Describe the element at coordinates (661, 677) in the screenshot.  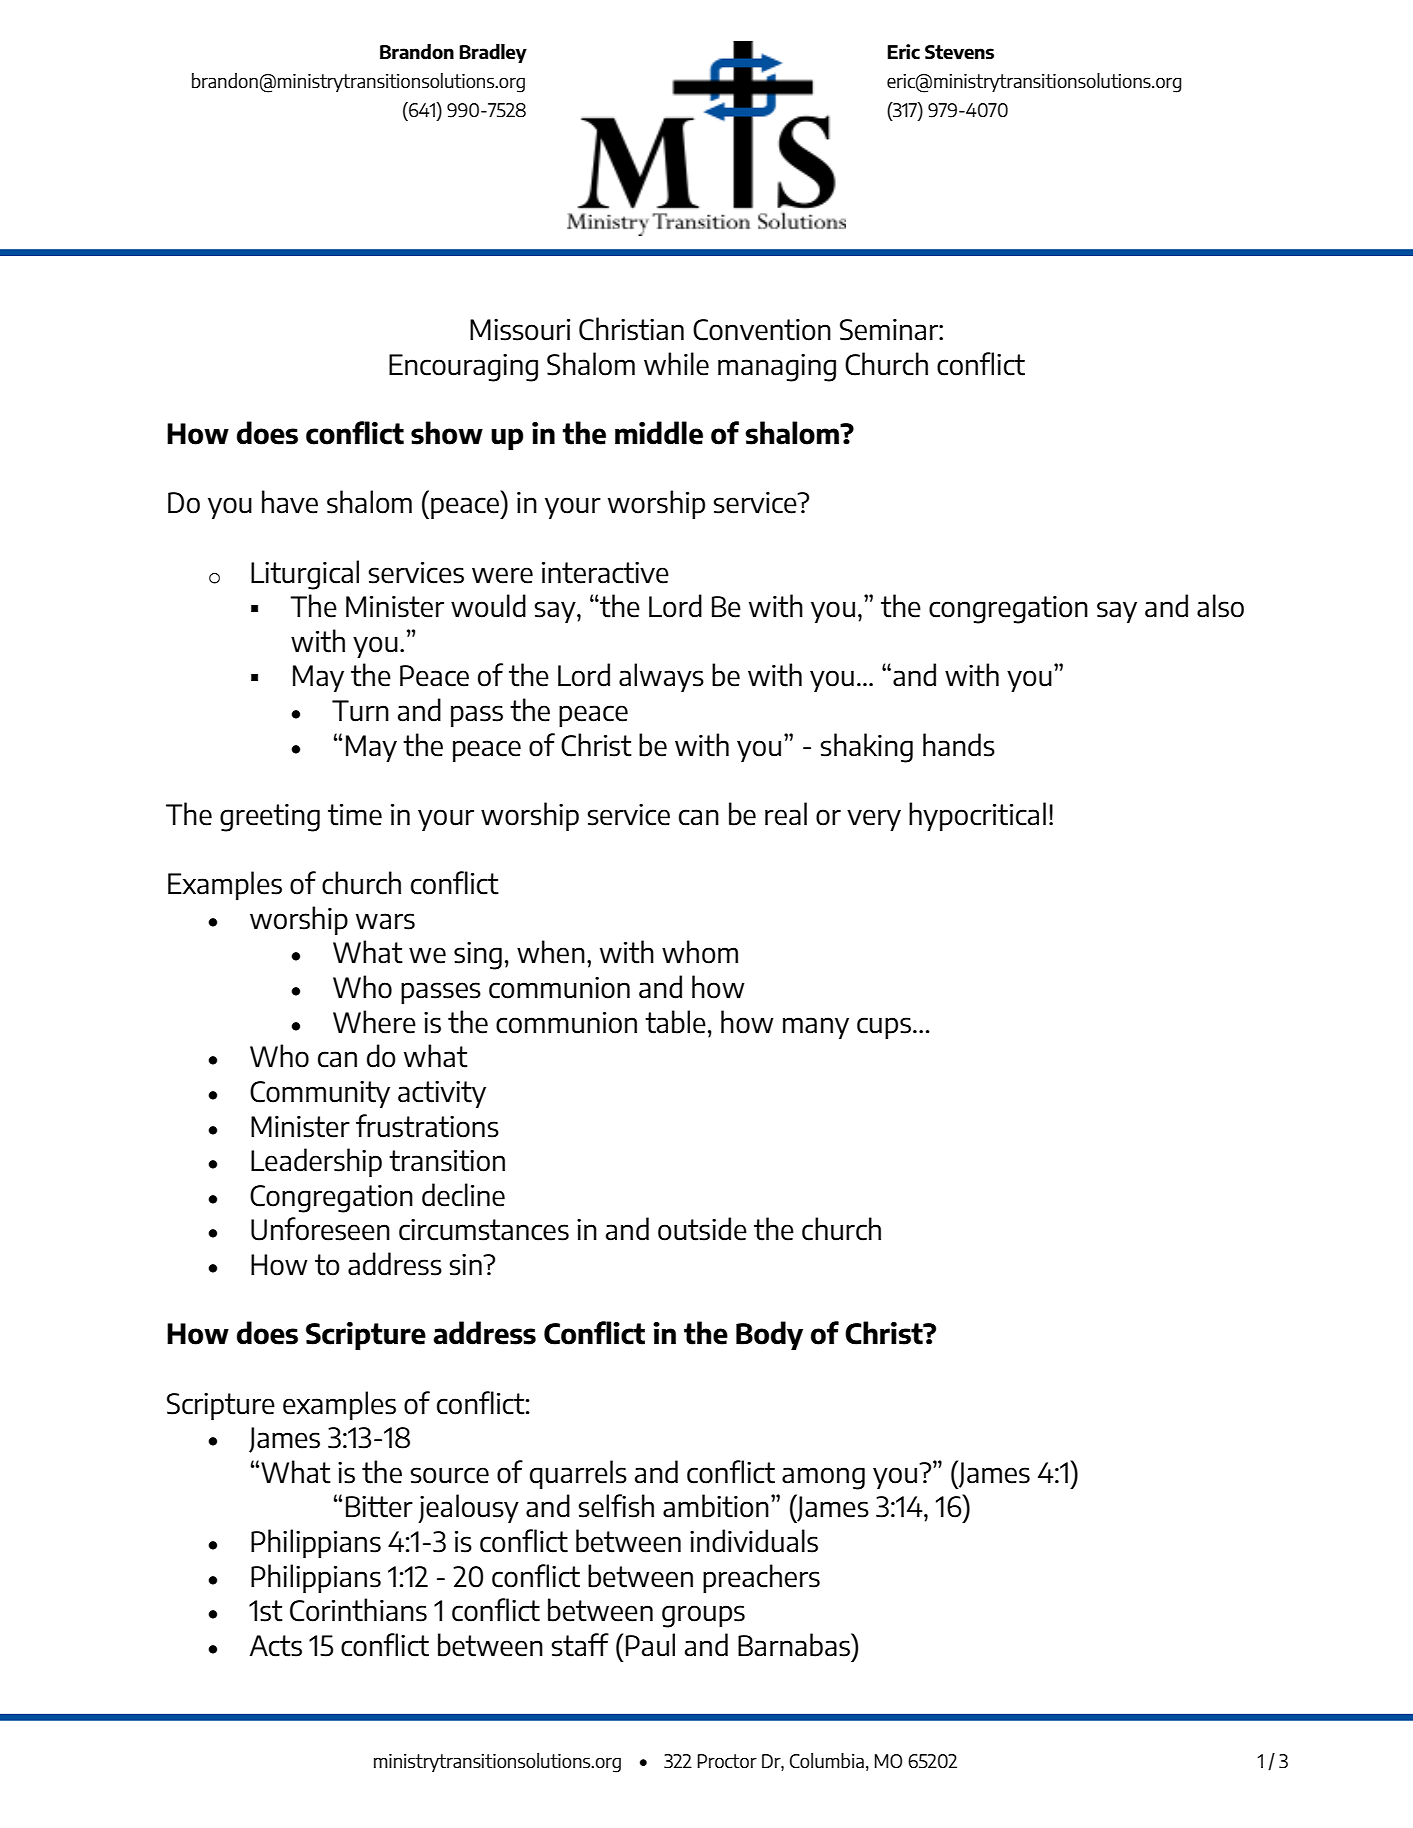
I see `always` at that location.
